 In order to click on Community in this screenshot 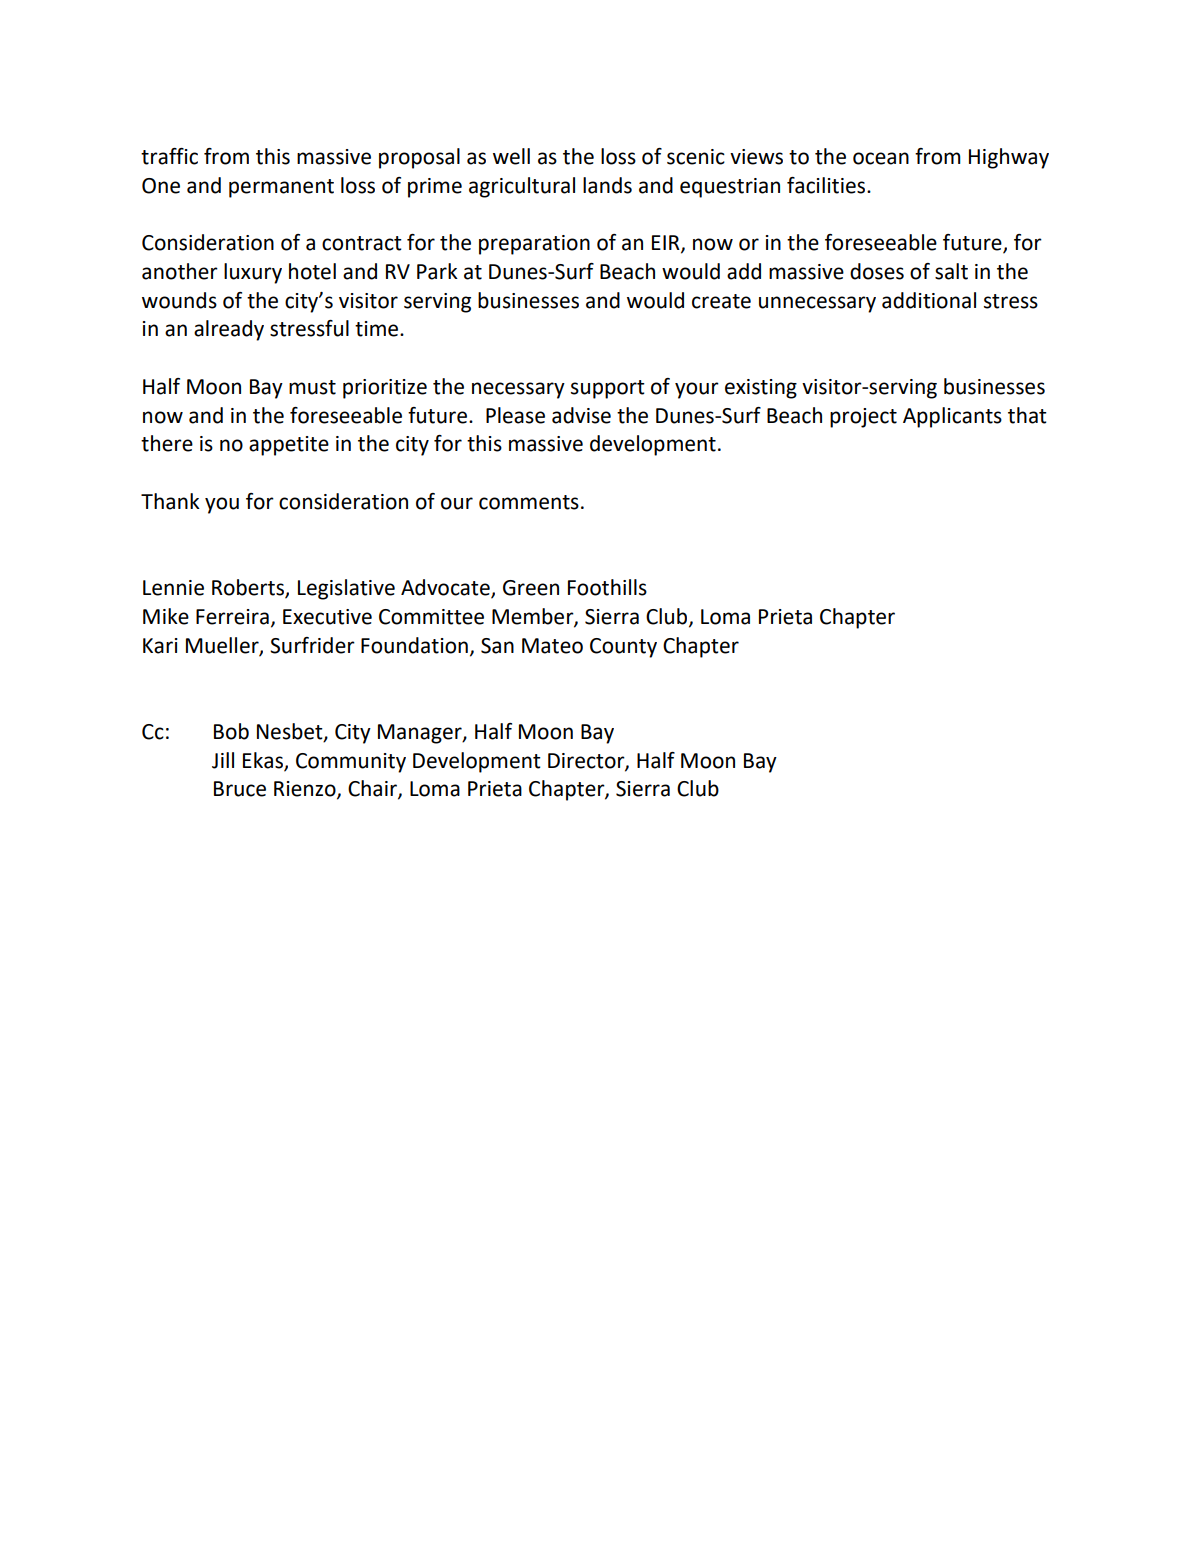, I will do `click(351, 763)`.
